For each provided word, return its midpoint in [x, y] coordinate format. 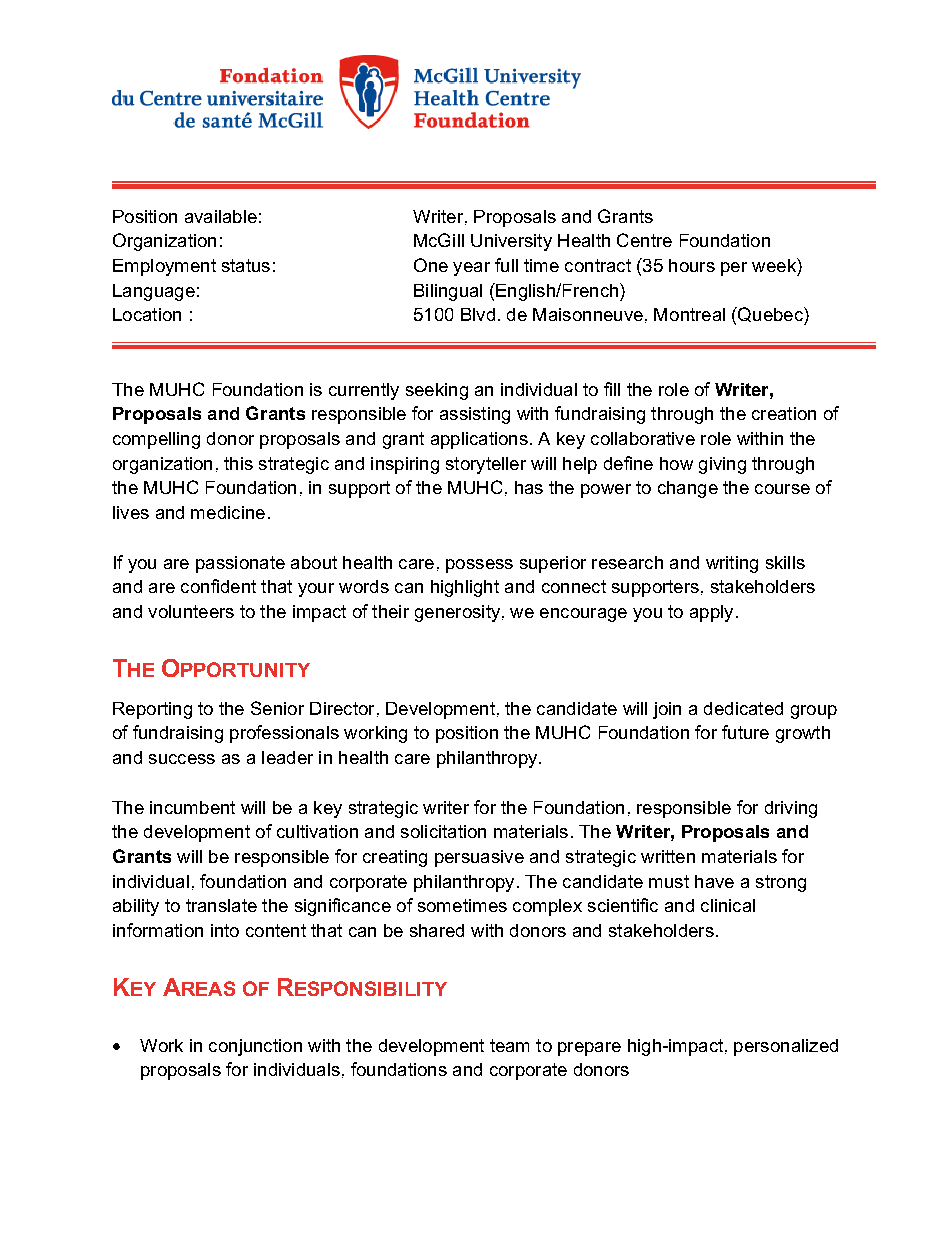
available [221, 216]
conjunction [255, 1047]
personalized [786, 1047]
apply [711, 613]
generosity [457, 613]
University [511, 242]
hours [692, 265]
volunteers [191, 611]
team [509, 1045]
